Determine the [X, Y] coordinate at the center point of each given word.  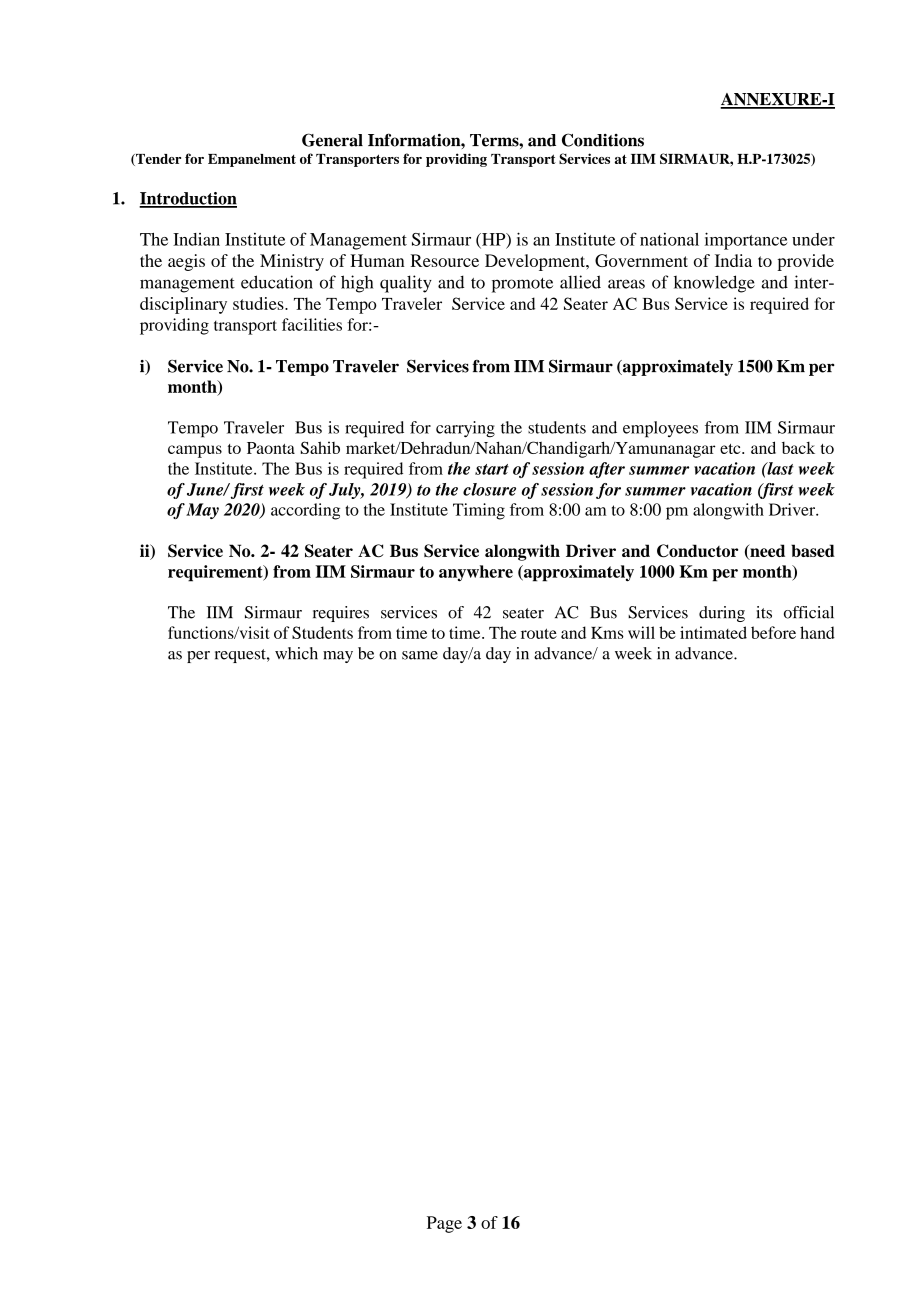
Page [444, 1224]
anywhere [476, 573]
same [420, 655]
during [722, 614]
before [773, 632]
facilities [312, 324]
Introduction [188, 199]
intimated [713, 632]
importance [746, 241]
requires [341, 614]
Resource [445, 260]
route [539, 633]
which [296, 653]
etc [731, 449]
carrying [465, 429]
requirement [216, 573]
